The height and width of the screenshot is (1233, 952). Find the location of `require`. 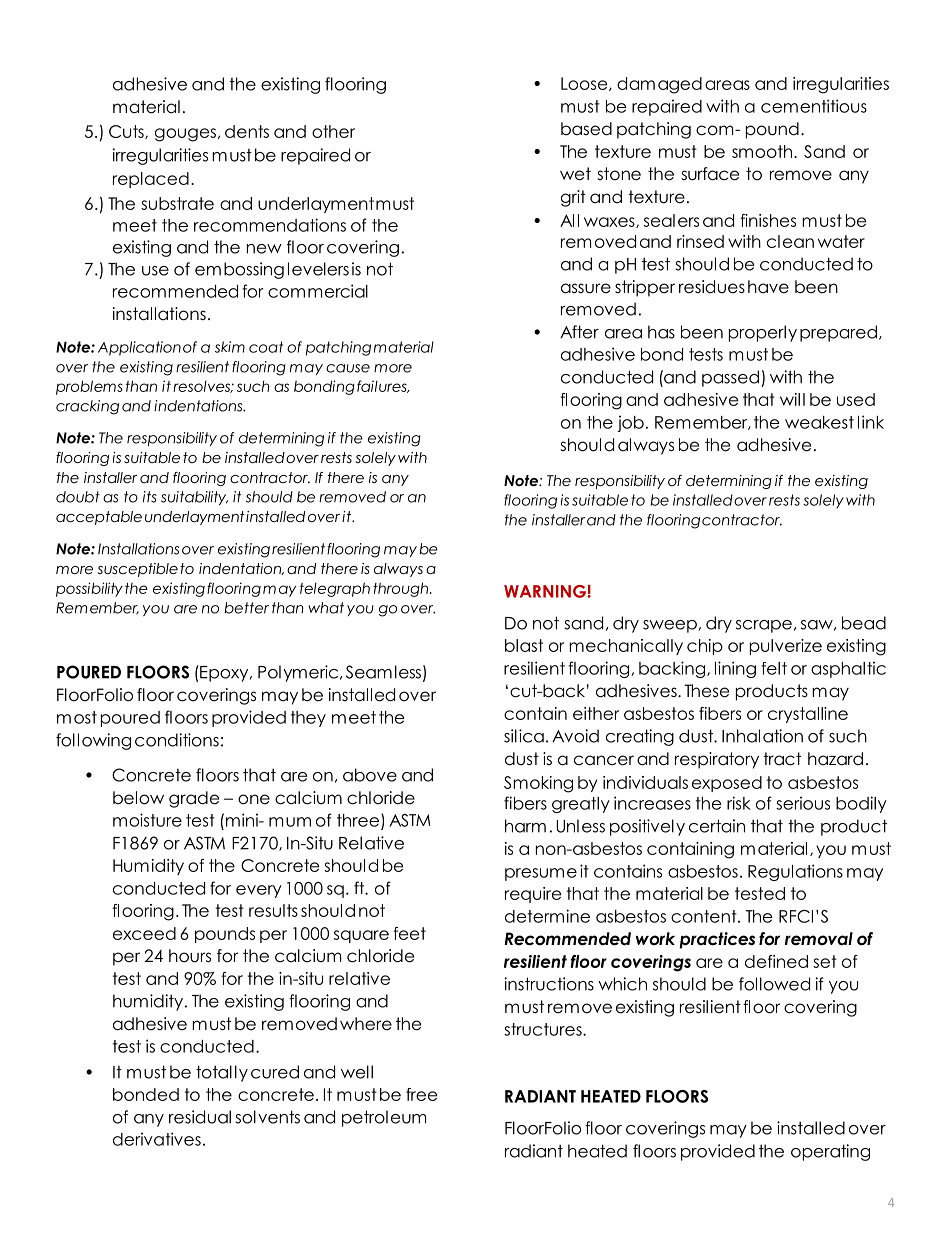

require is located at coordinates (533, 895).
